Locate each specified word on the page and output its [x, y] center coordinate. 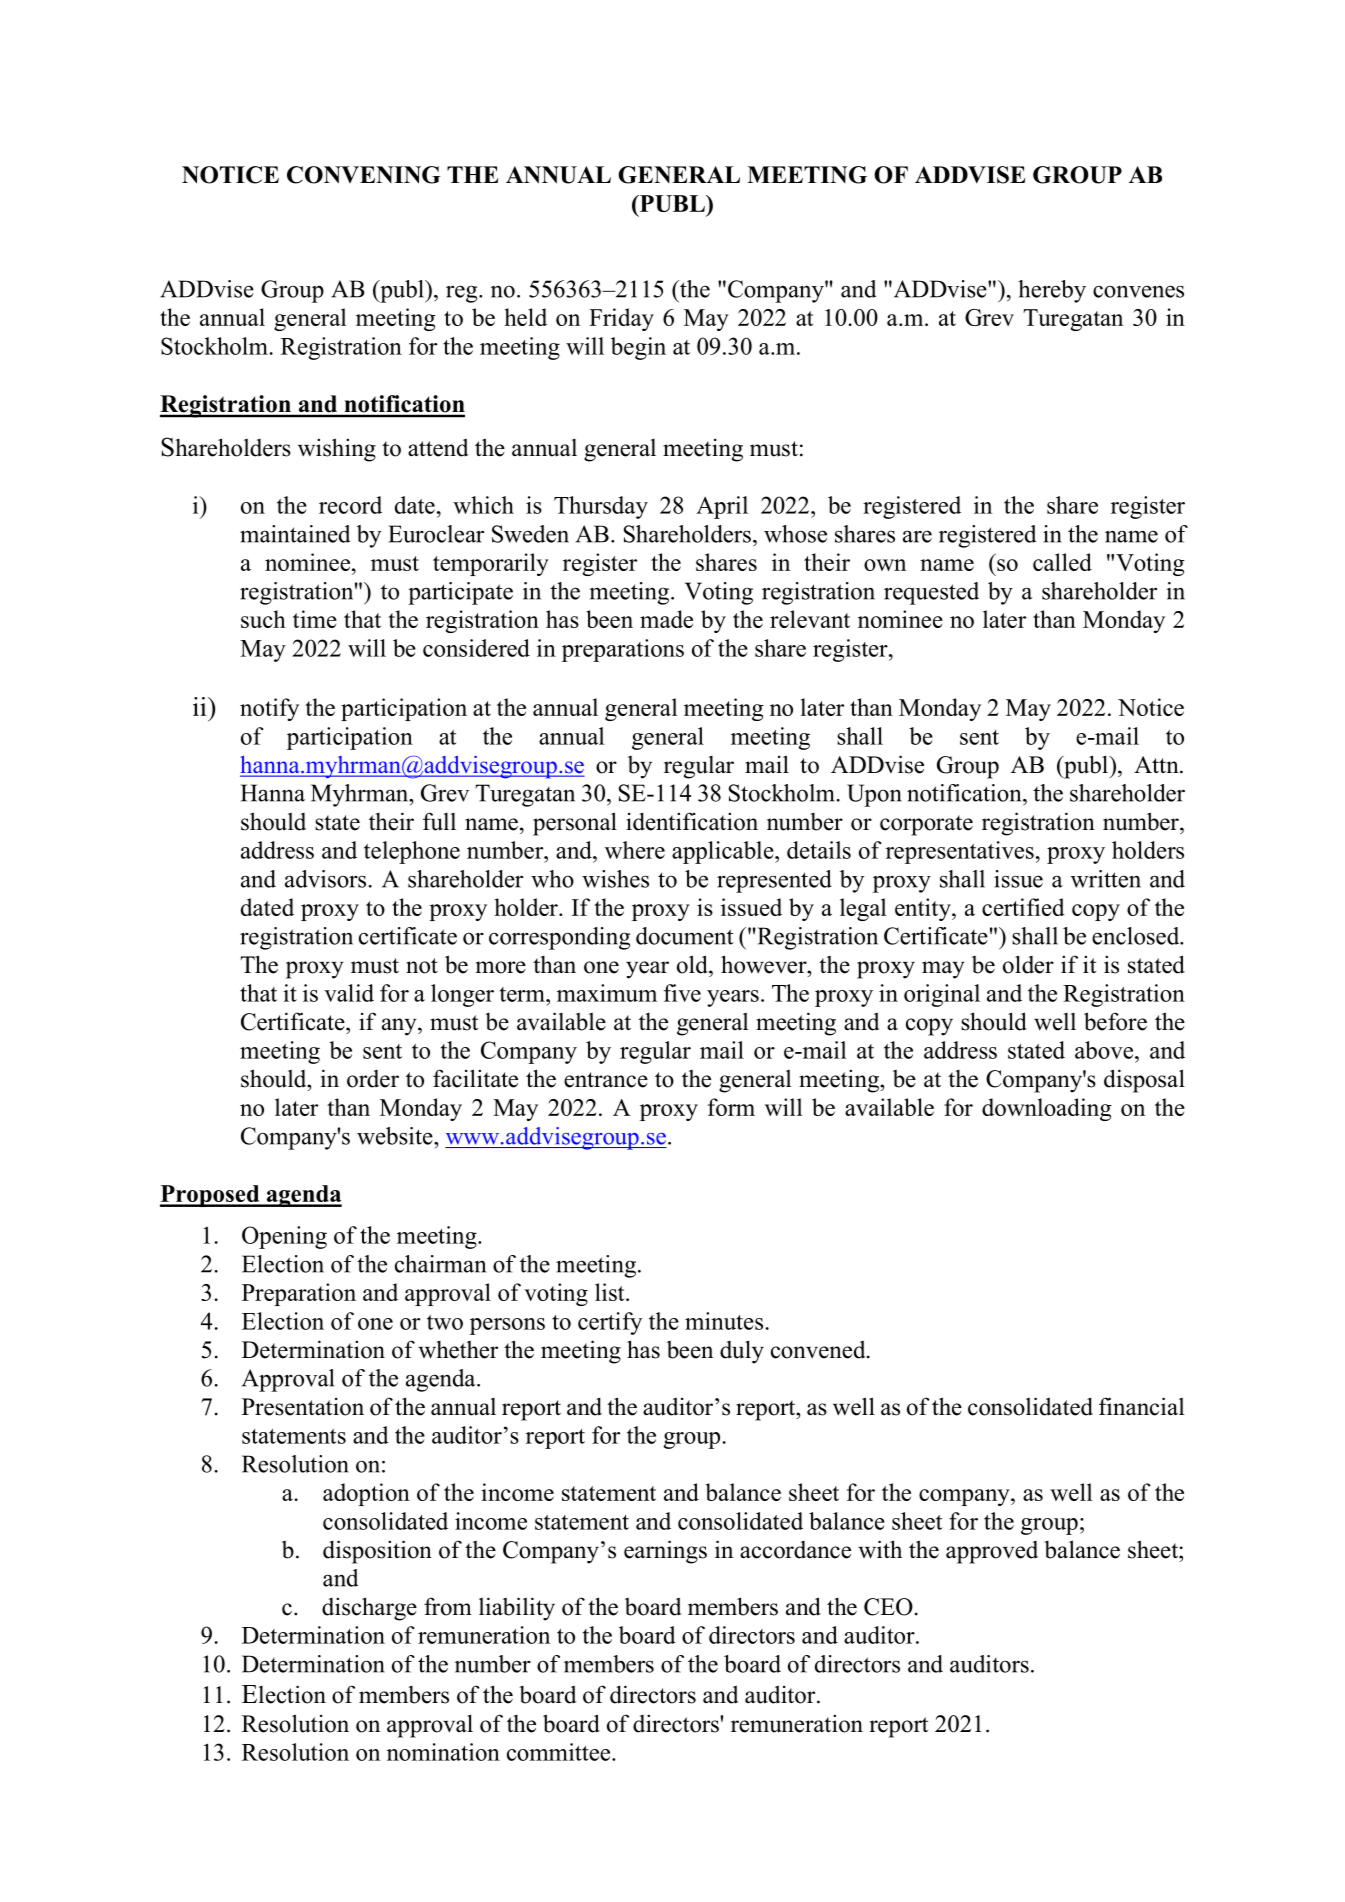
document [685, 936]
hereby [1052, 291]
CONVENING [363, 175]
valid [349, 993]
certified [1023, 907]
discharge [369, 1609]
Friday [621, 319]
